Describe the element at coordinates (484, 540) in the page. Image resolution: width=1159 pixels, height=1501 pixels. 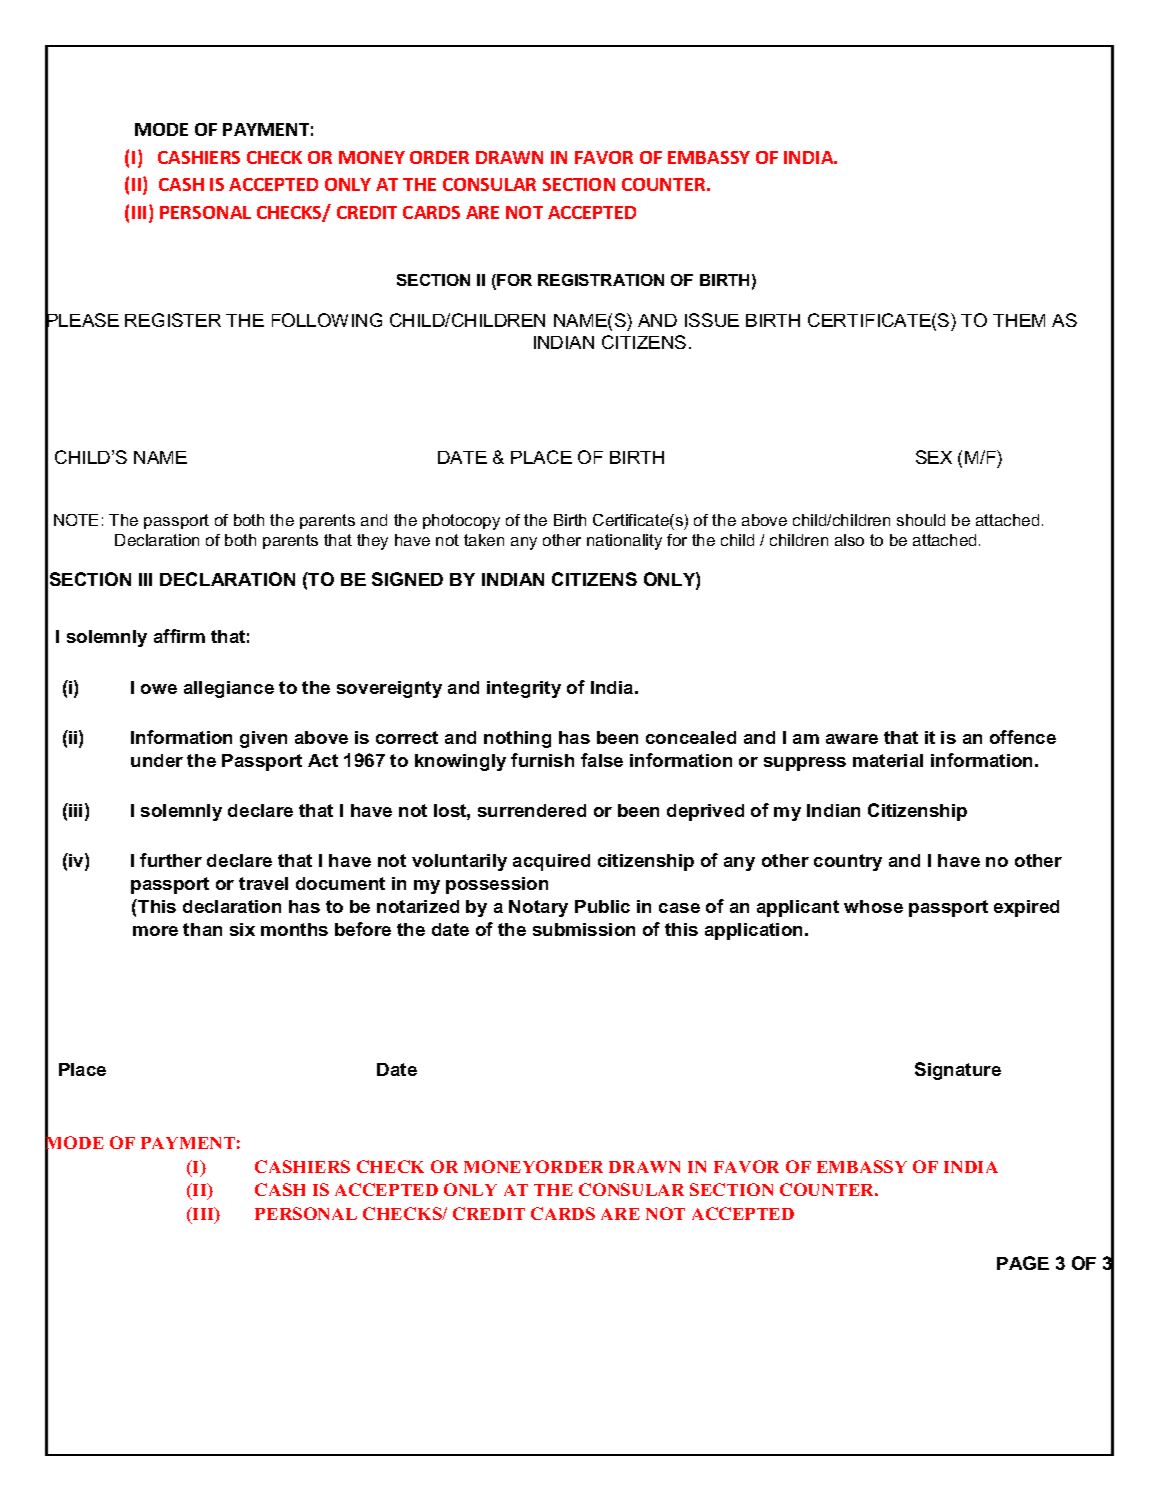
I see `taken` at that location.
